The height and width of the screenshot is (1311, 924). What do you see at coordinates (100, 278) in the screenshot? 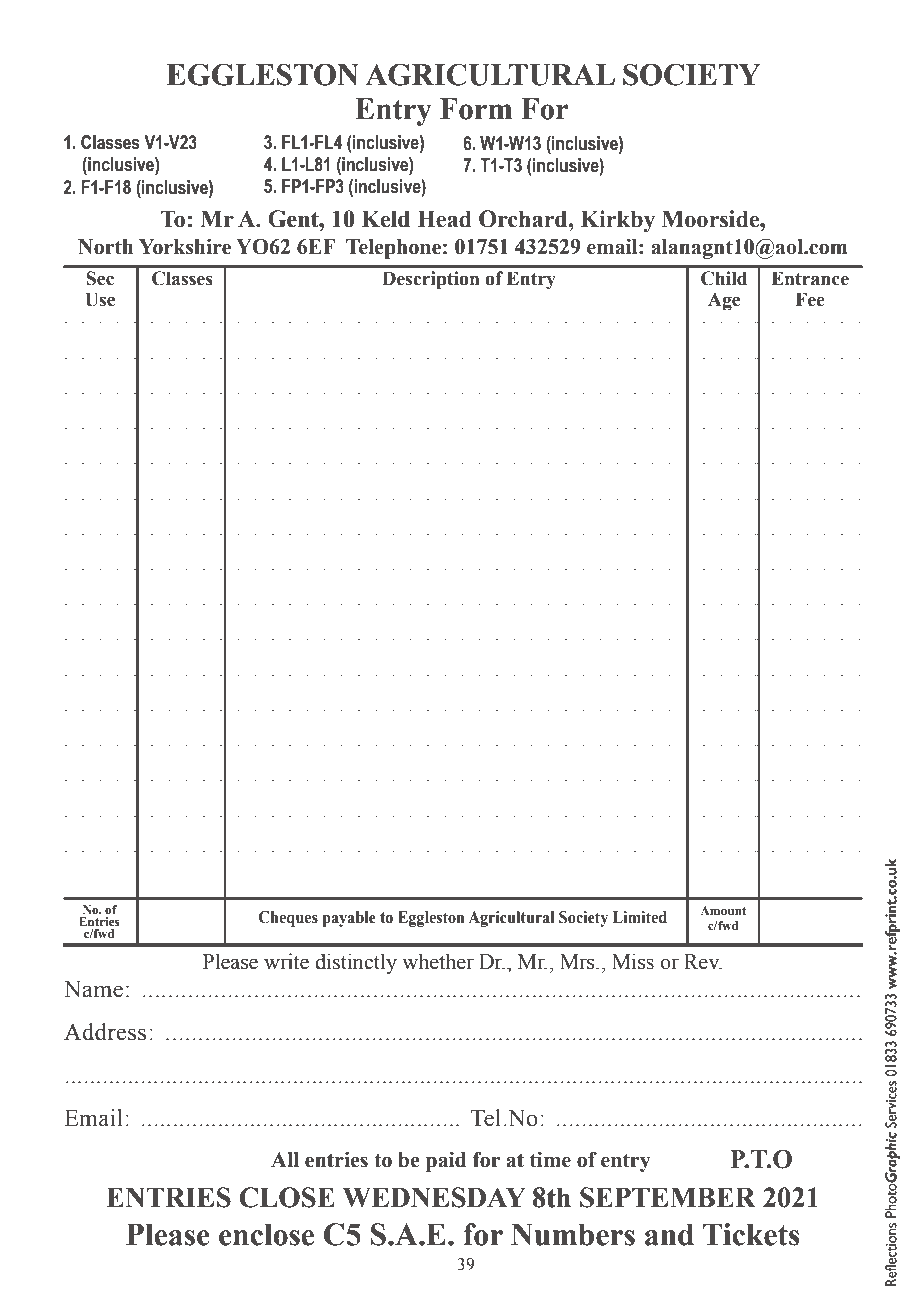
I see `Sec` at bounding box center [100, 278].
